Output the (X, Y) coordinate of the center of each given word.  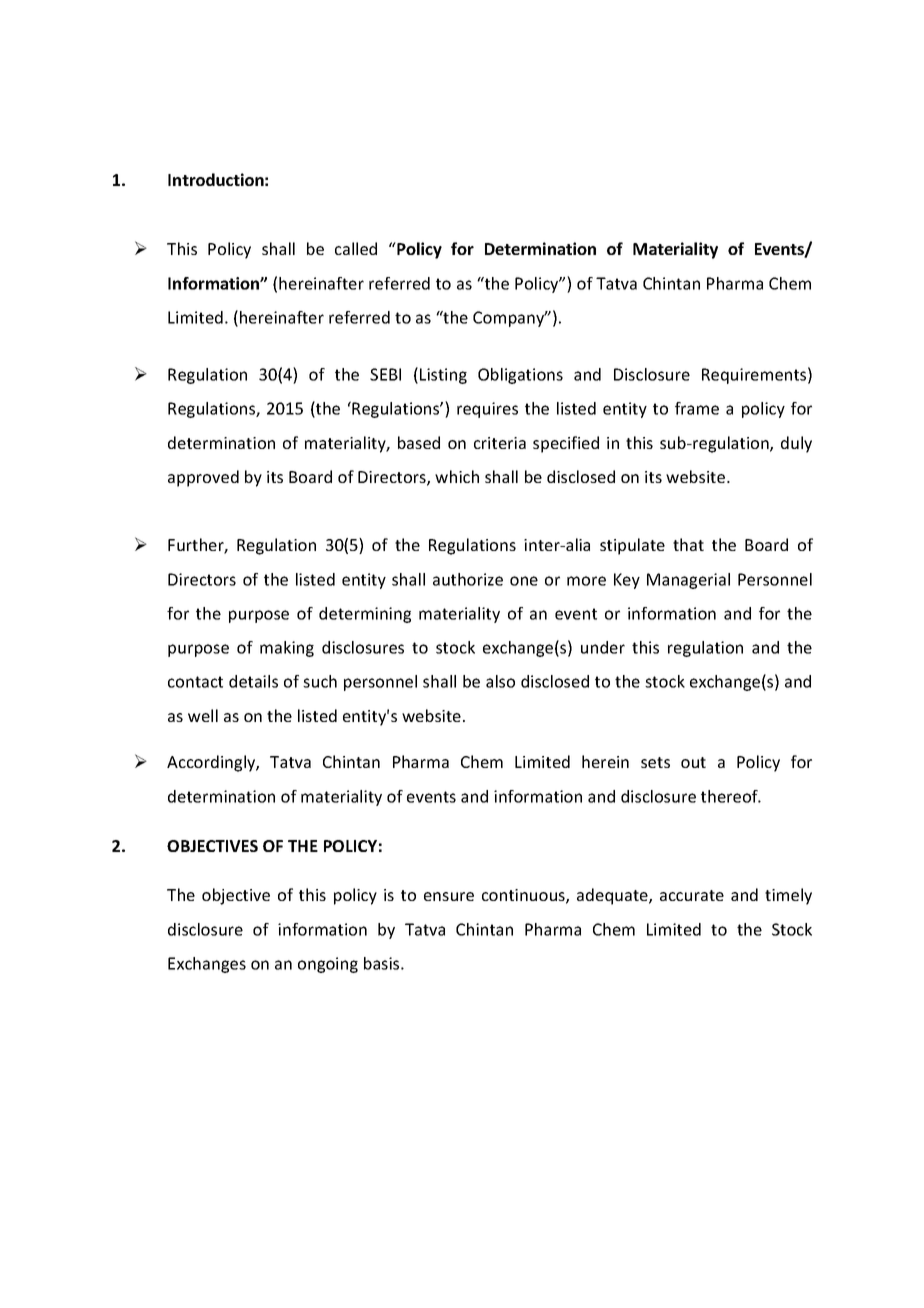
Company (510, 319)
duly (796, 444)
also (500, 681)
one (524, 581)
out (693, 762)
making (287, 649)
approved (203, 478)
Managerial (688, 581)
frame (697, 408)
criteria (500, 443)
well (203, 715)
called (356, 248)
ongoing (328, 965)
